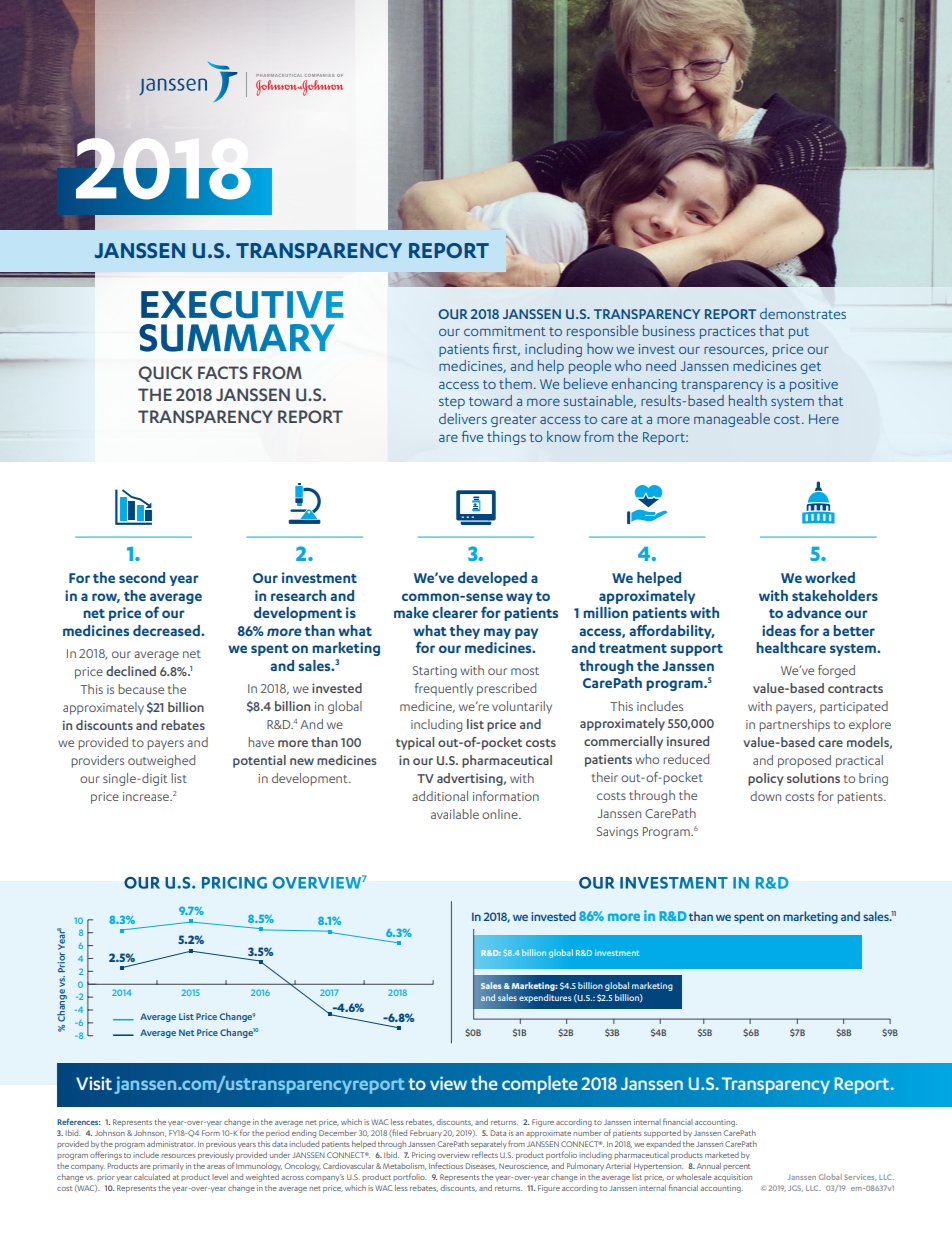 The width and height of the screenshot is (952, 1233). Describe the element at coordinates (505, 331) in the screenshot. I see `commitment` at that location.
